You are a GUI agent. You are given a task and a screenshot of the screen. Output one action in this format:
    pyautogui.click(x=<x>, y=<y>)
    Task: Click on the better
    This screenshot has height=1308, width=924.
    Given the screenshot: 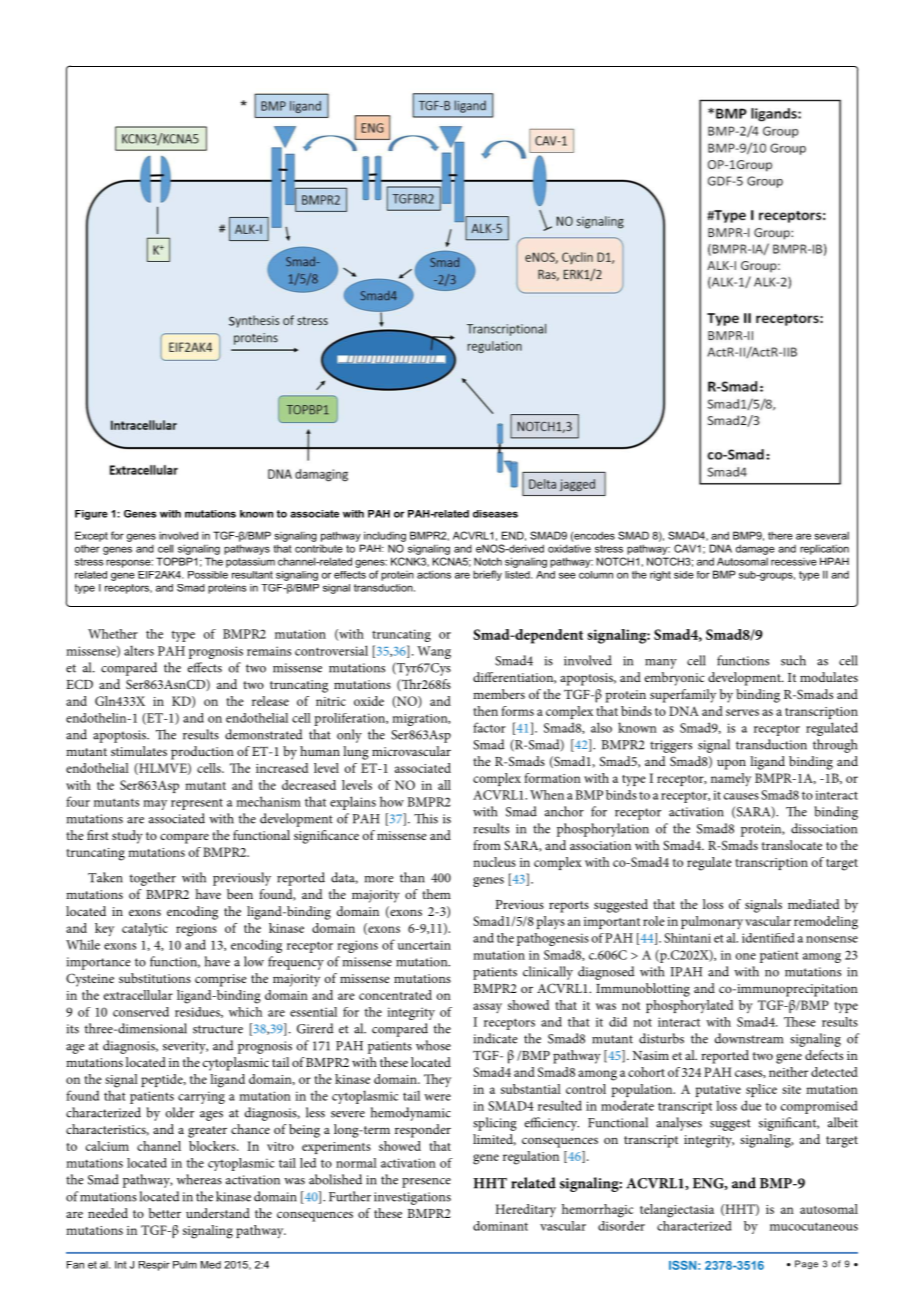 What is the action you would take?
    pyautogui.click(x=165, y=1213)
